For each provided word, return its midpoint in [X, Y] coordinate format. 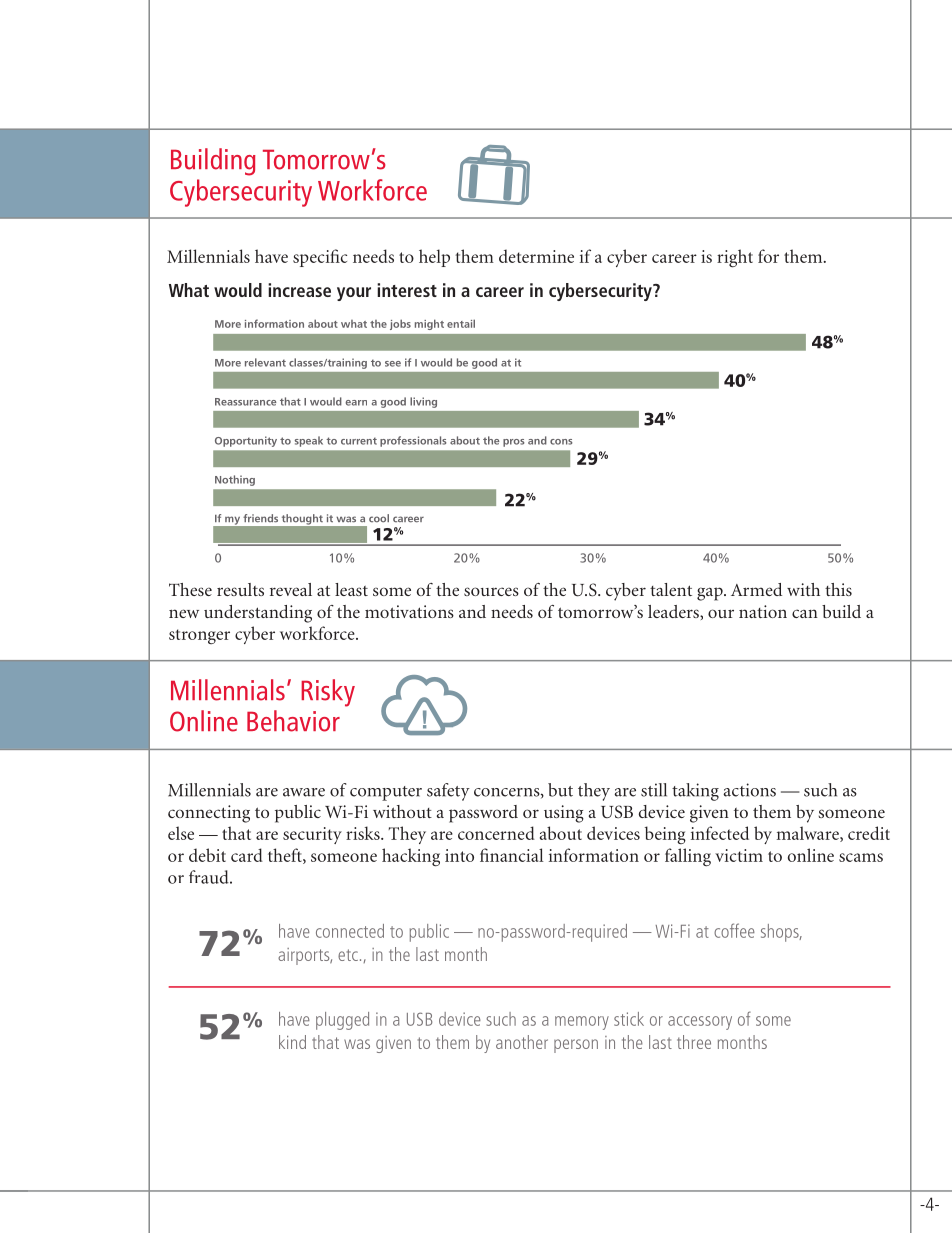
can [805, 613]
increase [299, 290]
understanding [258, 614]
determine [536, 256]
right [735, 258]
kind [292, 1042]
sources [491, 591]
